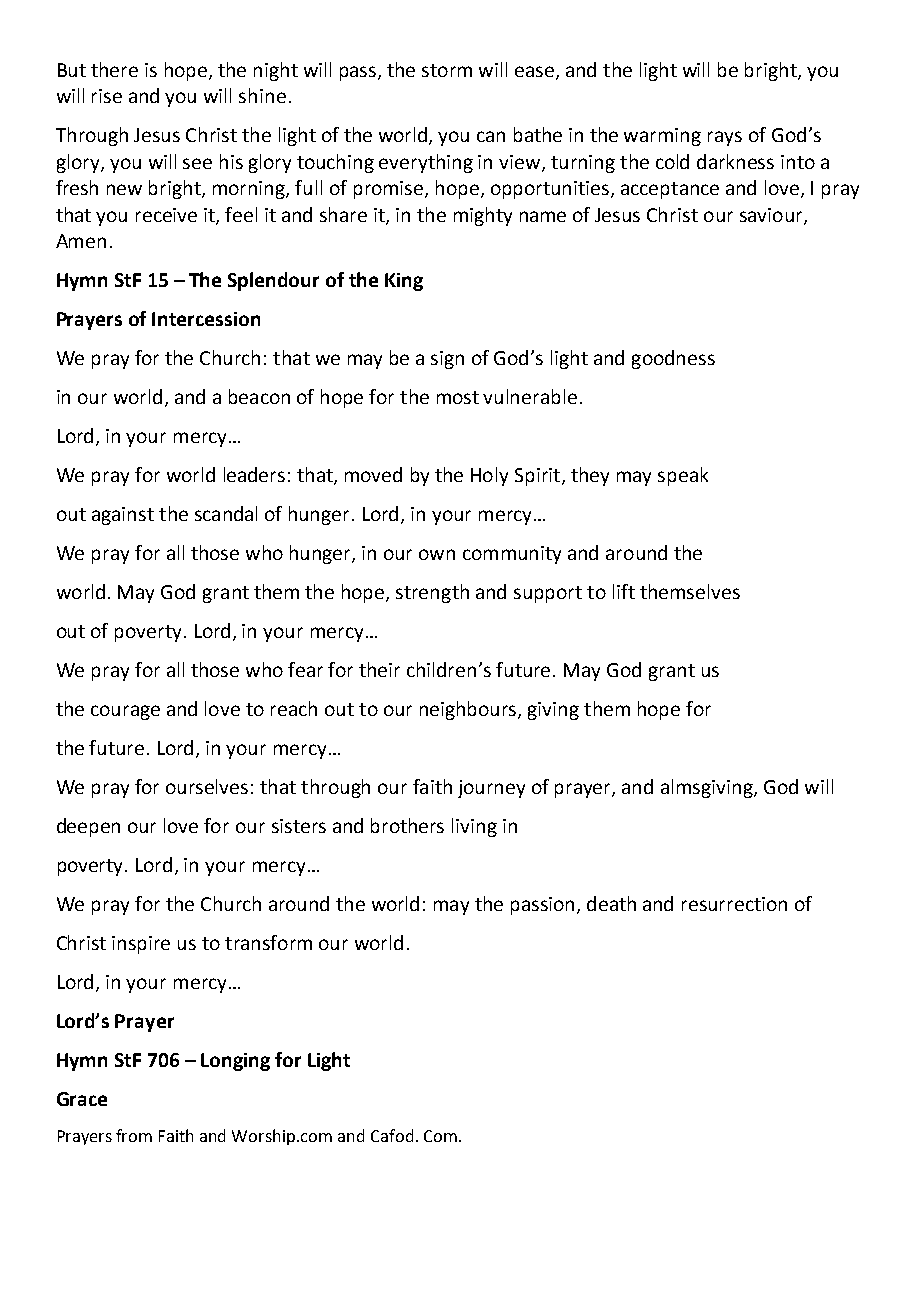 The width and height of the screenshot is (924, 1308). What do you see at coordinates (207, 786) in the screenshot?
I see `ourselves` at bounding box center [207, 786].
